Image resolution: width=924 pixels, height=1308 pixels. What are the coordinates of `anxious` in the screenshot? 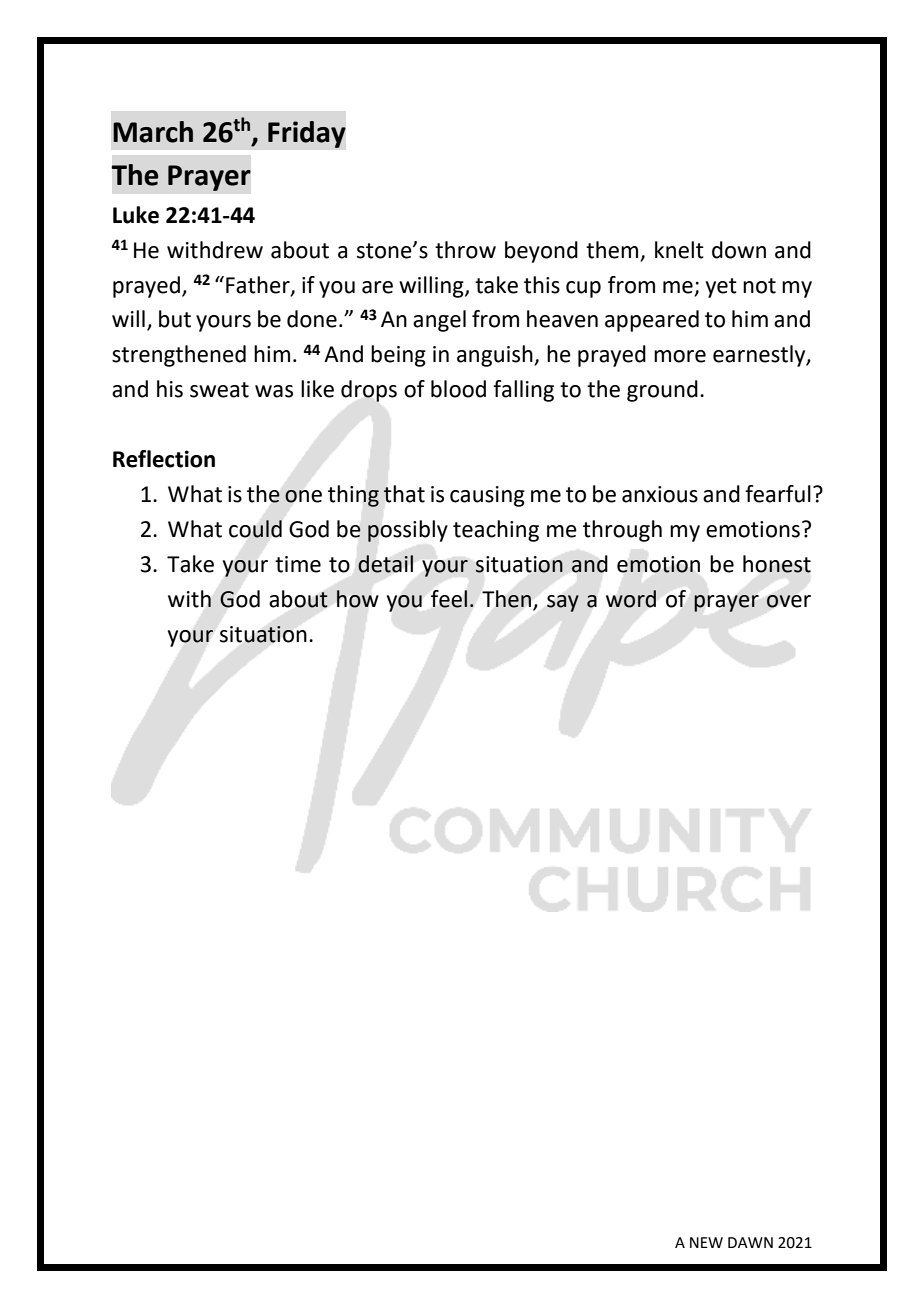 It's located at (660, 494).
